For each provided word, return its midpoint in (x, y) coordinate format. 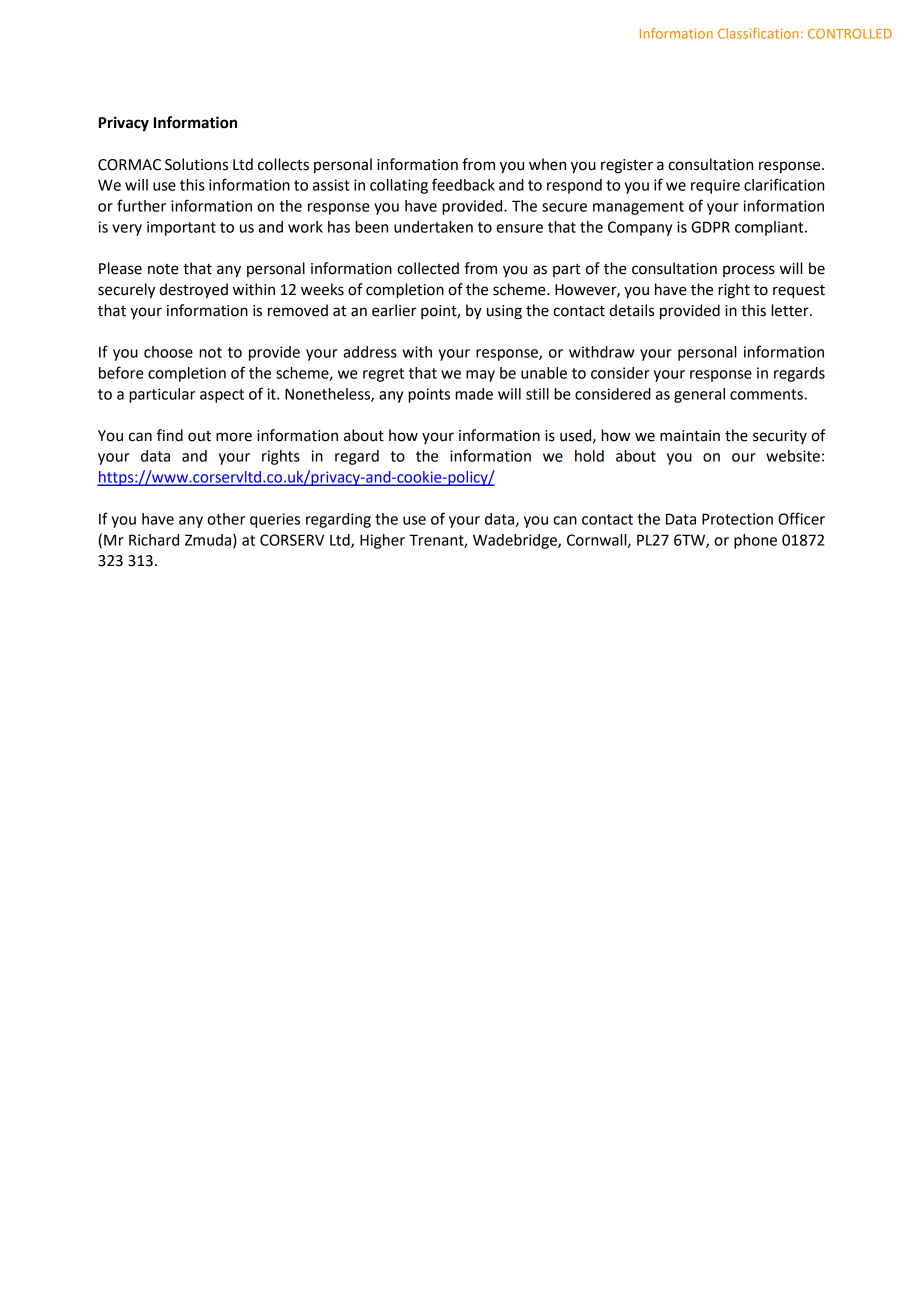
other (226, 519)
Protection (737, 519)
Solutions (196, 164)
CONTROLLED (850, 33)
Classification (758, 33)
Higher (382, 541)
